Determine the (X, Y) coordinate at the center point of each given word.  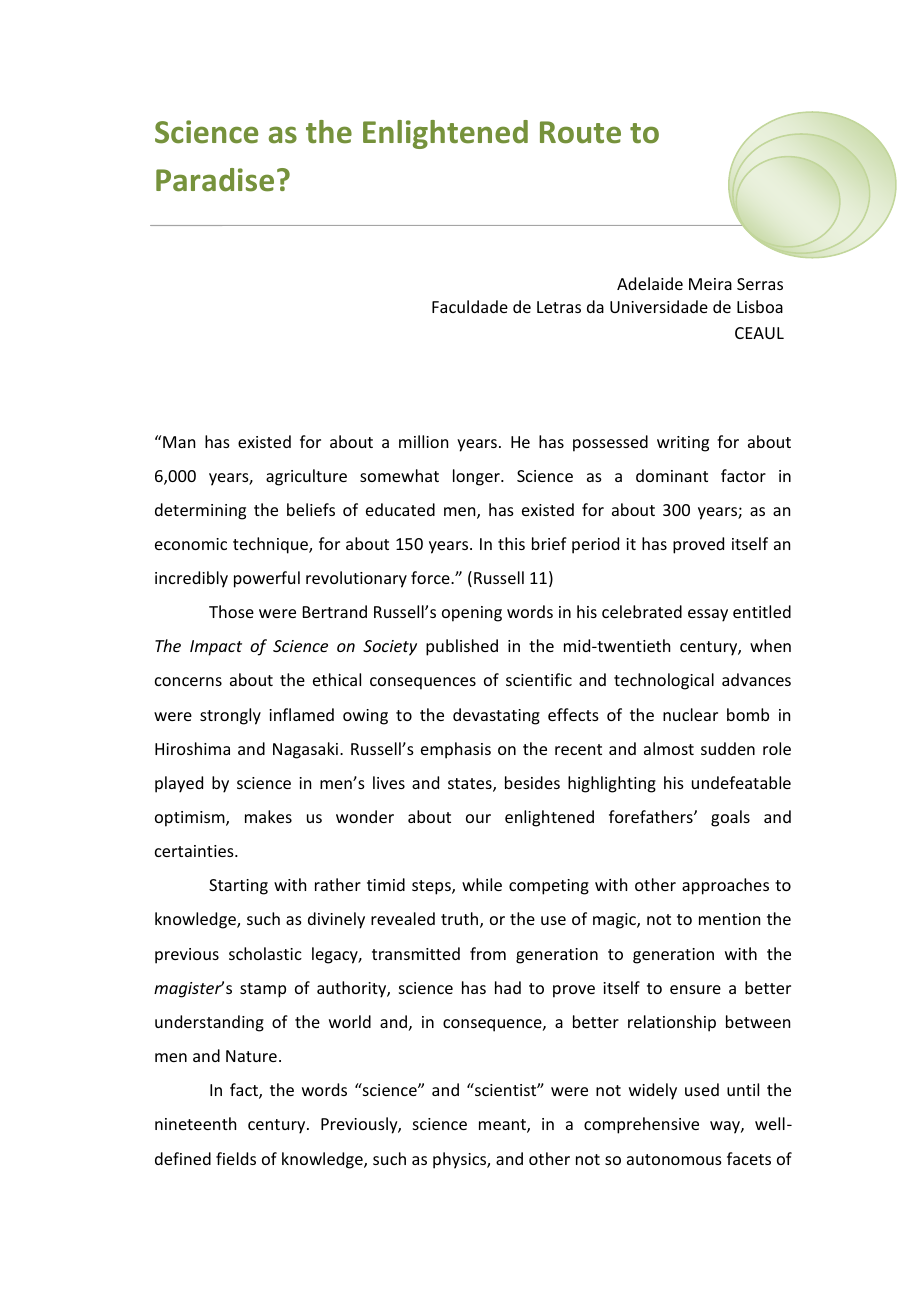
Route (580, 132)
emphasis (456, 750)
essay (708, 615)
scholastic (265, 953)
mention (729, 919)
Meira (710, 284)
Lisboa (760, 306)
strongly (230, 716)
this (511, 543)
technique (271, 545)
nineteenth (195, 1123)
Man (178, 441)
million (423, 441)
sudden (728, 748)
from (488, 953)
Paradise (215, 180)
